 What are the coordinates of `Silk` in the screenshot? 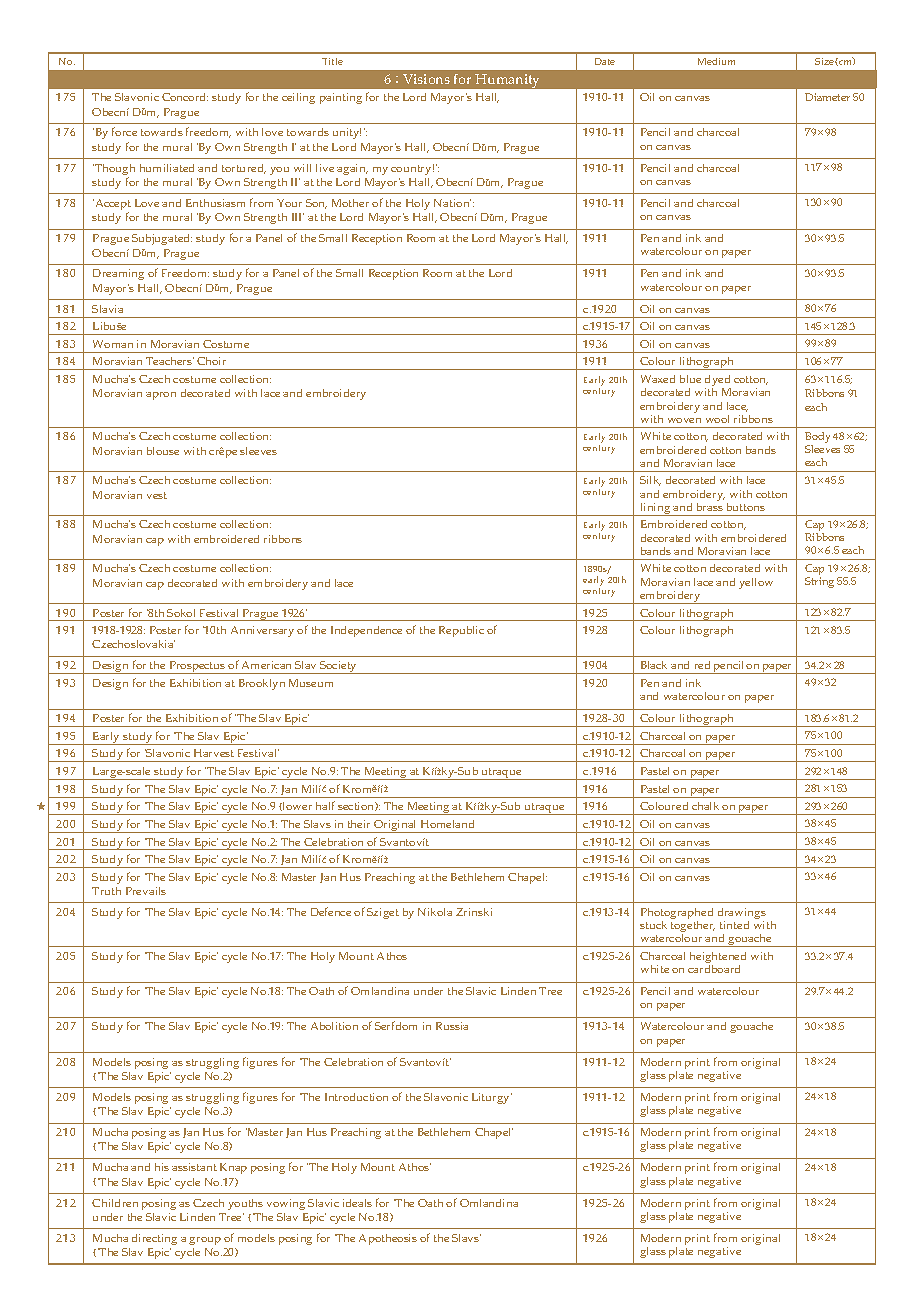 It's located at (650, 481).
